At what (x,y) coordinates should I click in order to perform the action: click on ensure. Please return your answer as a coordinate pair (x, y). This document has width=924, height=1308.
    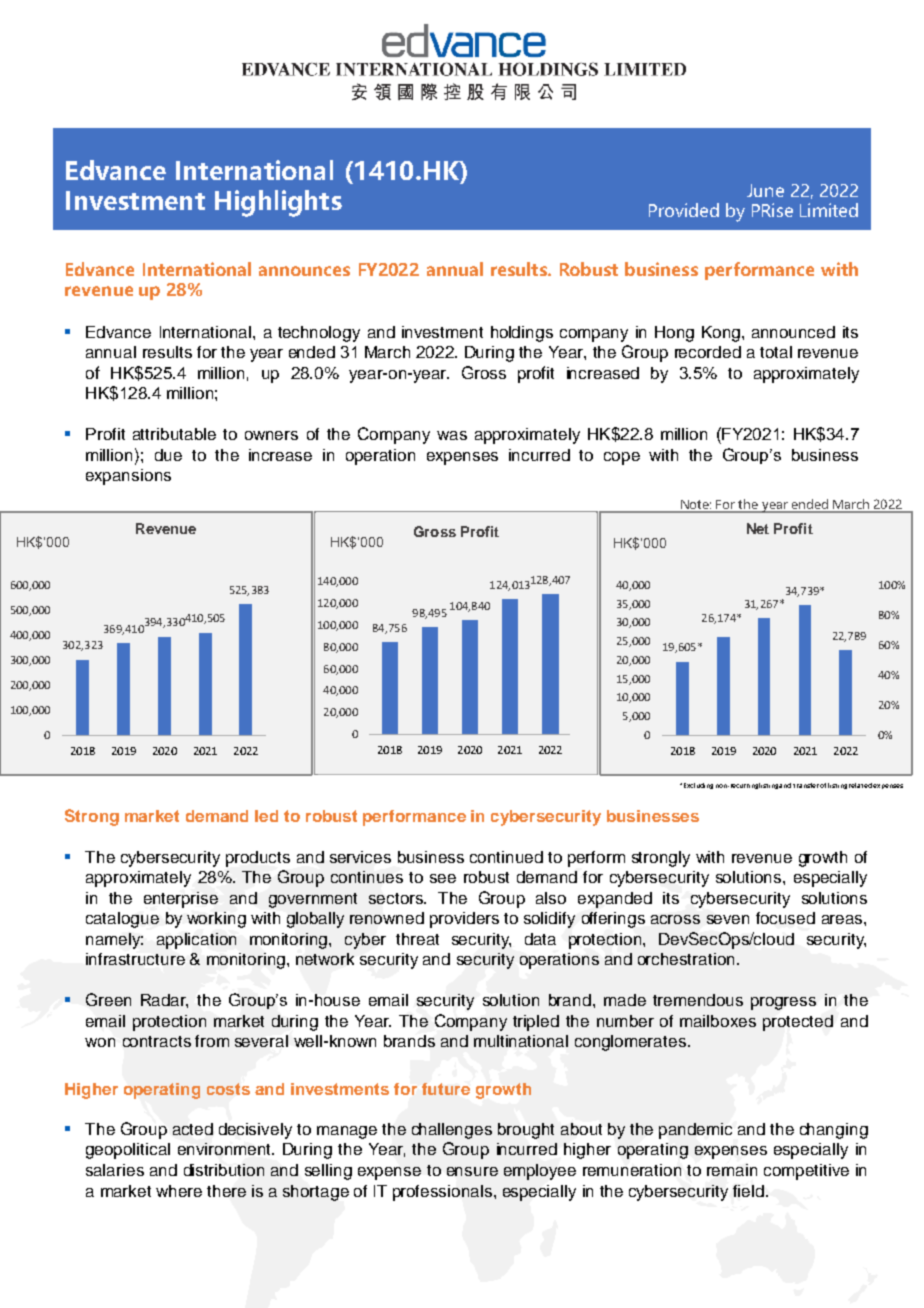
    Looking at the image, I should click on (472, 1171).
